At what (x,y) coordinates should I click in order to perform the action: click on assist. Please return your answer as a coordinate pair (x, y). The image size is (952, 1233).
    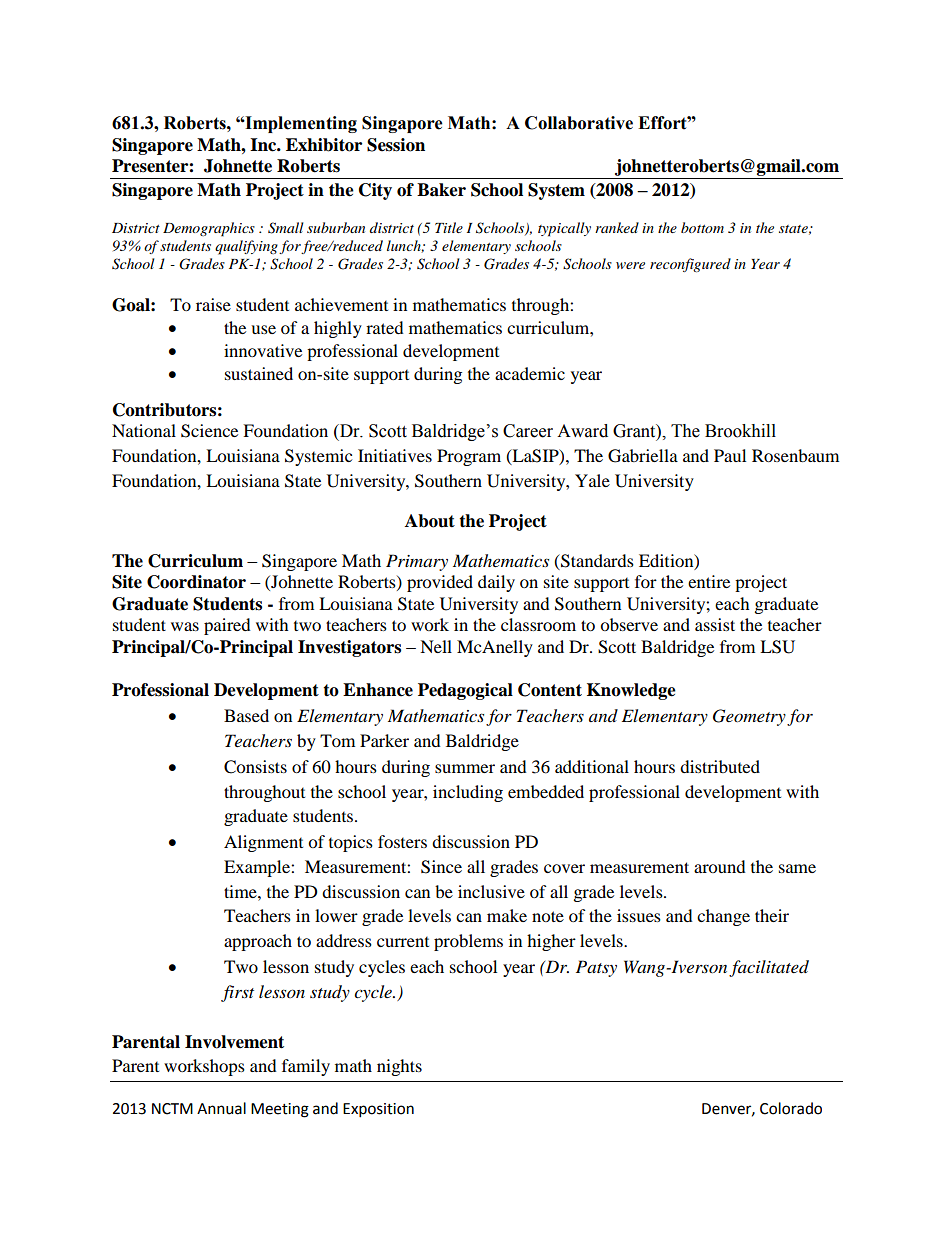
    Looking at the image, I should click on (715, 624).
